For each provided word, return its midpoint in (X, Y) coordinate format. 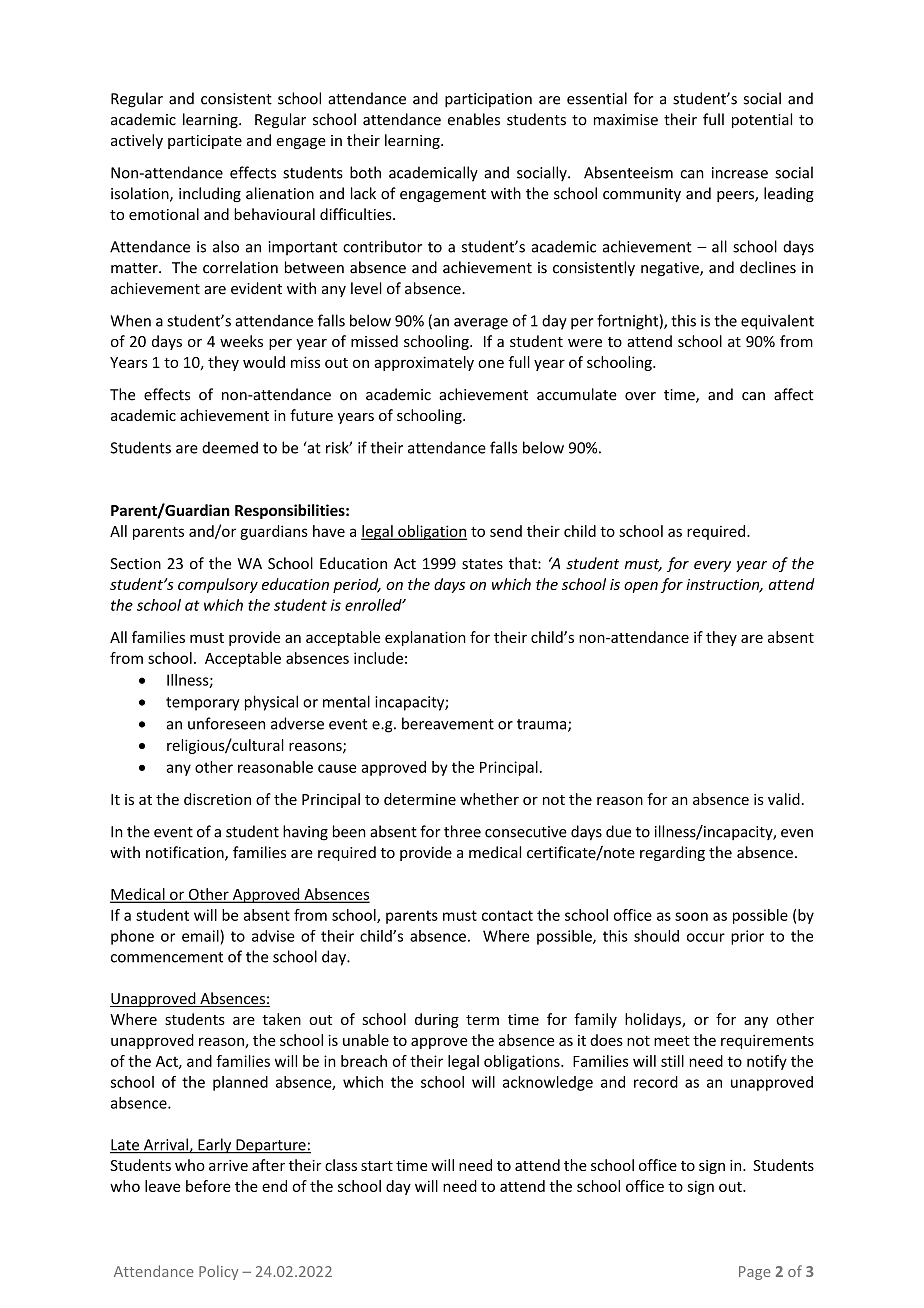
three (462, 831)
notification (186, 853)
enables (474, 119)
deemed (230, 447)
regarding (672, 853)
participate (205, 142)
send (506, 531)
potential (762, 120)
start (377, 1166)
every (712, 566)
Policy (218, 1272)
